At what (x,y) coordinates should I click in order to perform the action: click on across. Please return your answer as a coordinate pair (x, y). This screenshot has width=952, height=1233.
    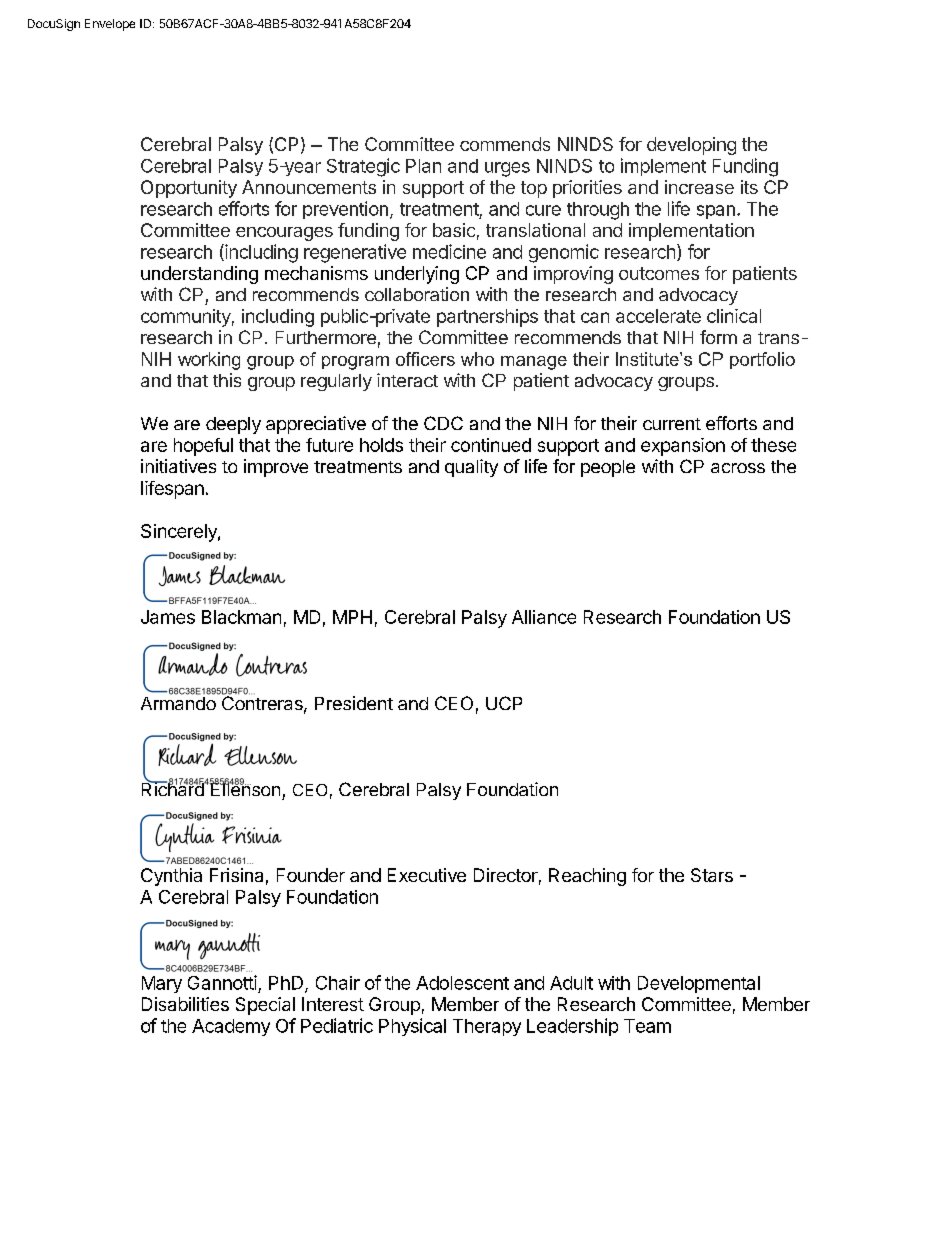
    Looking at the image, I should click on (738, 468).
